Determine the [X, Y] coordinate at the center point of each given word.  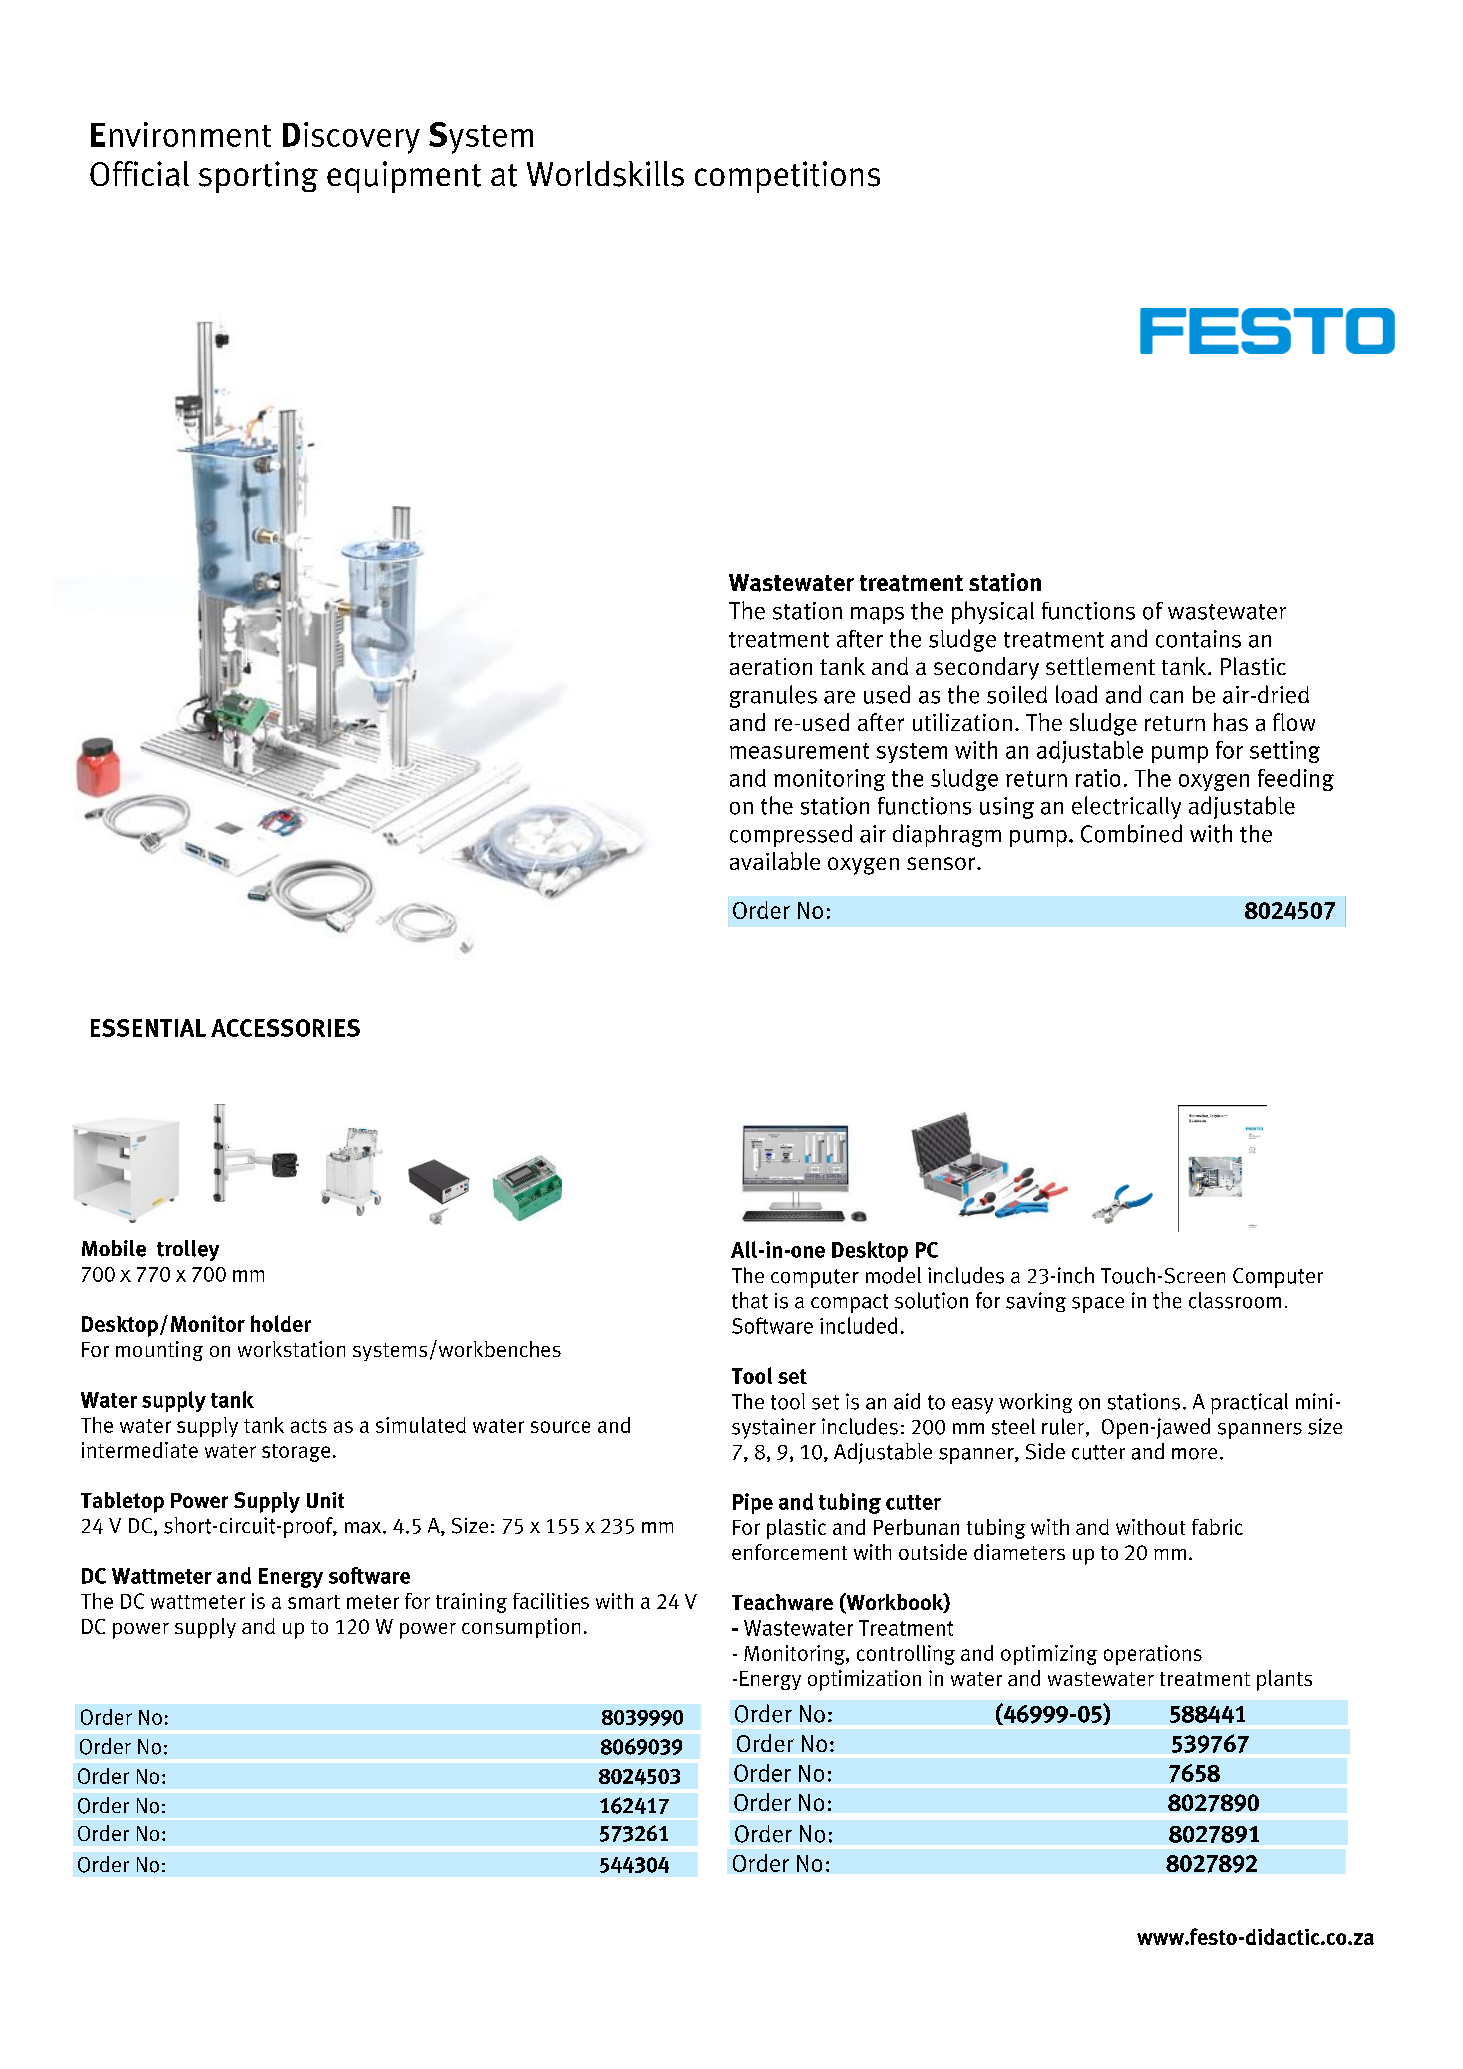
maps [877, 615]
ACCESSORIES [285, 1028]
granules [773, 696]
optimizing [1049, 1655]
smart [314, 1602]
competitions [787, 177]
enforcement [789, 1552]
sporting [258, 177]
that [750, 1300]
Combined [1131, 833]
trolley [188, 1250]
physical [993, 612]
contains [1198, 639]
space [1098, 1305]
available [775, 861]
